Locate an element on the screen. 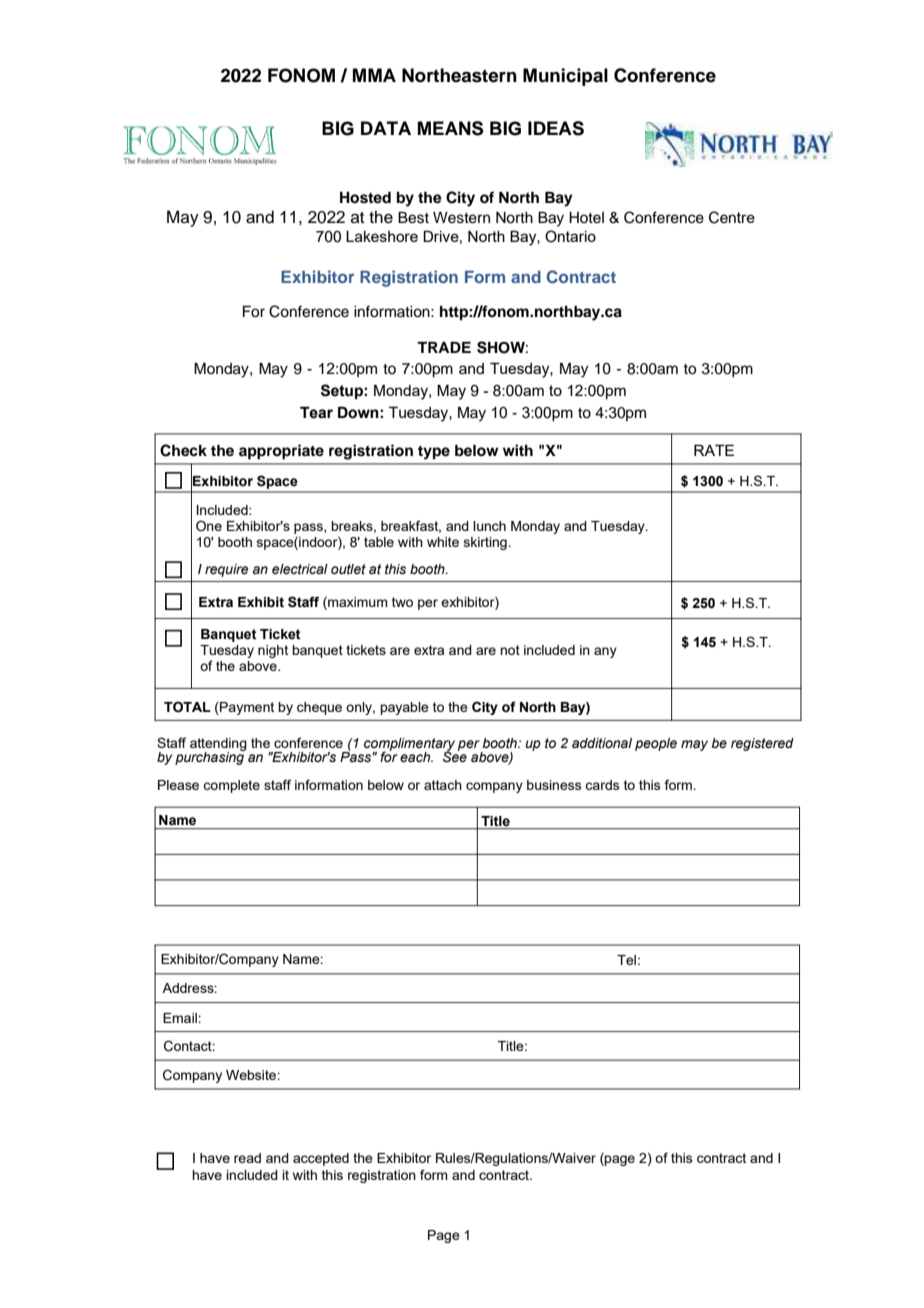 This screenshot has width=924, height=1308. MMA is located at coordinates (374, 75).
